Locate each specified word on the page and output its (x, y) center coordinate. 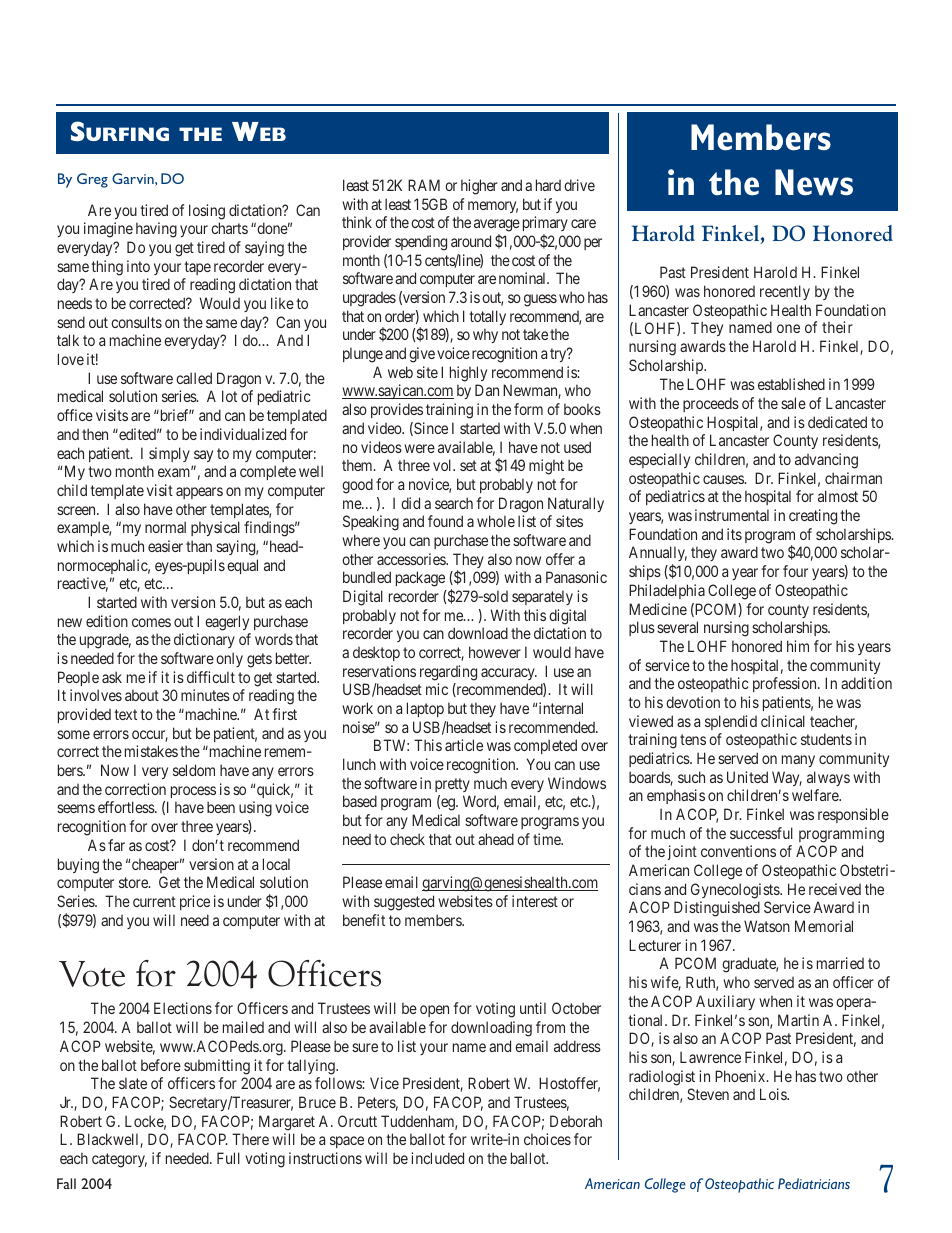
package (420, 579)
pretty (452, 785)
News (814, 182)
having (156, 230)
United (747, 777)
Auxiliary (725, 1002)
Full (228, 1158)
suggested (404, 903)
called (194, 378)
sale (793, 403)
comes (151, 622)
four (795, 571)
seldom (194, 770)
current (154, 901)
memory (493, 207)
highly (468, 374)
